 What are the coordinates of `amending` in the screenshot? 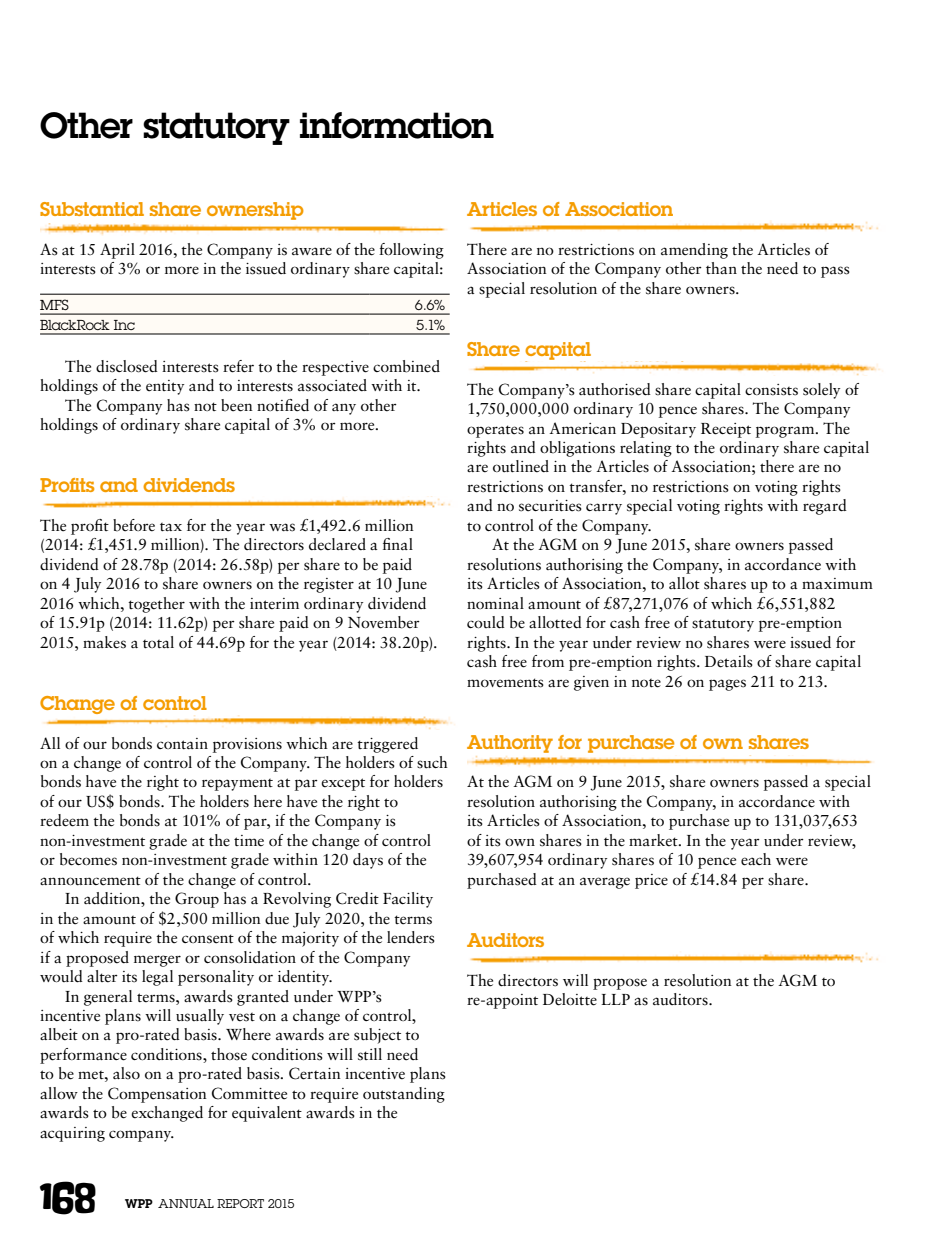 It's located at (694, 251).
